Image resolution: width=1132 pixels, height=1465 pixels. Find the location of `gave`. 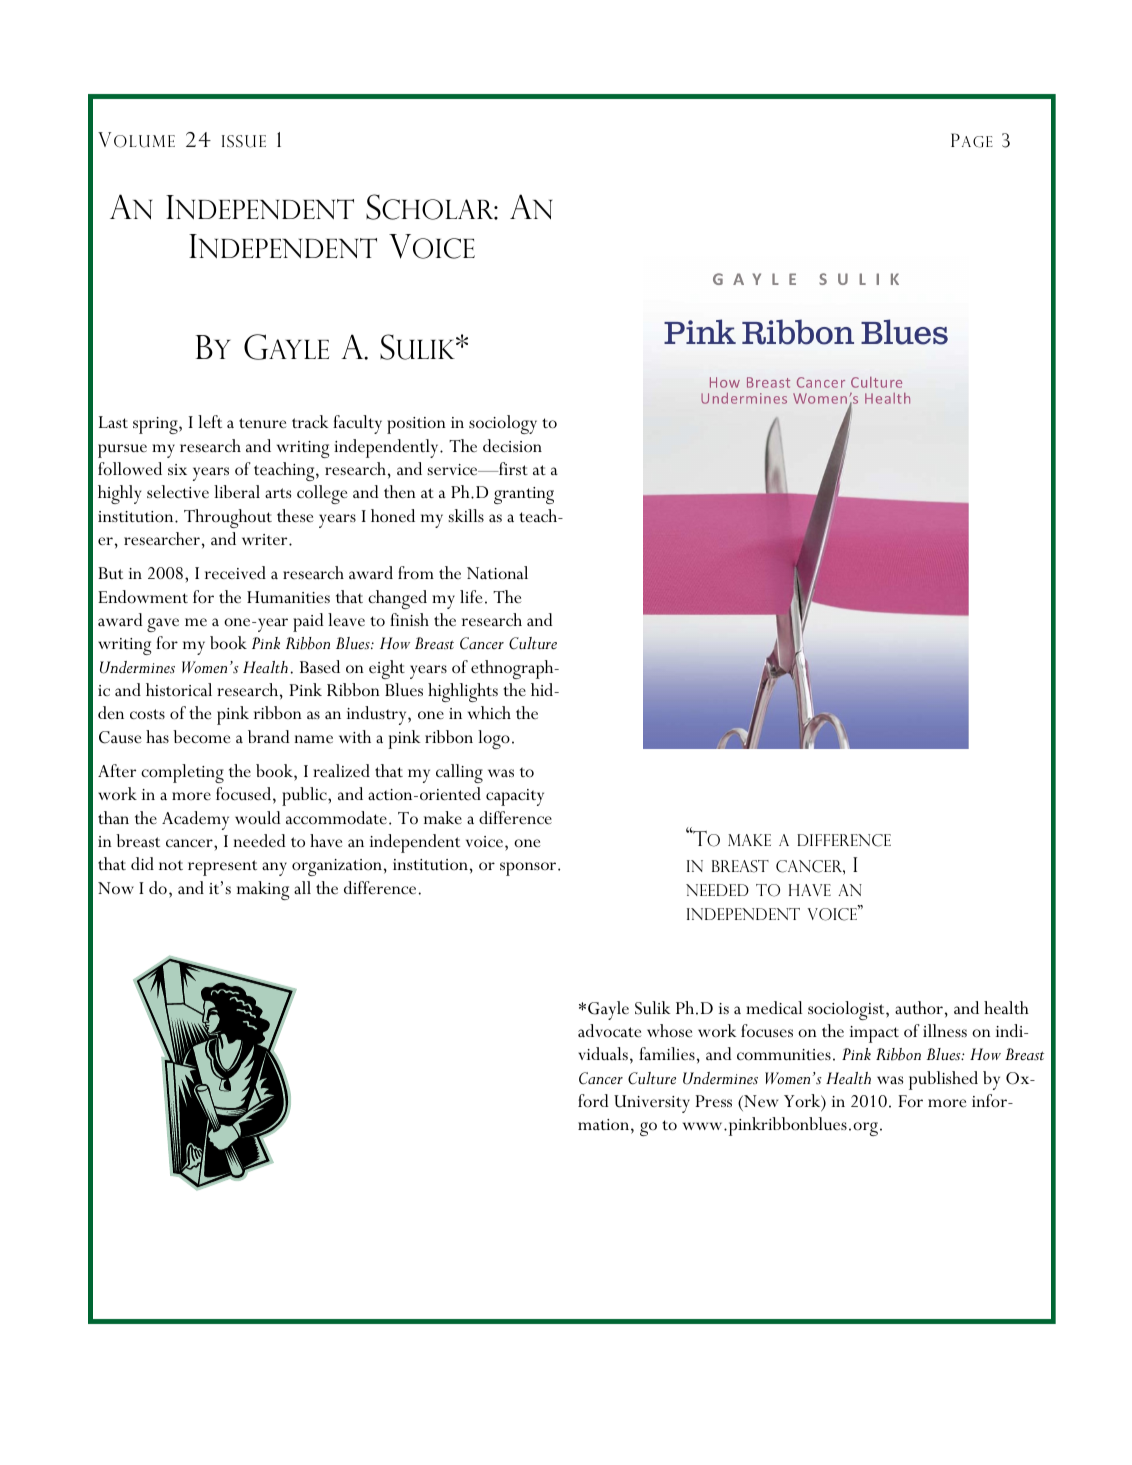

gave is located at coordinates (163, 625).
